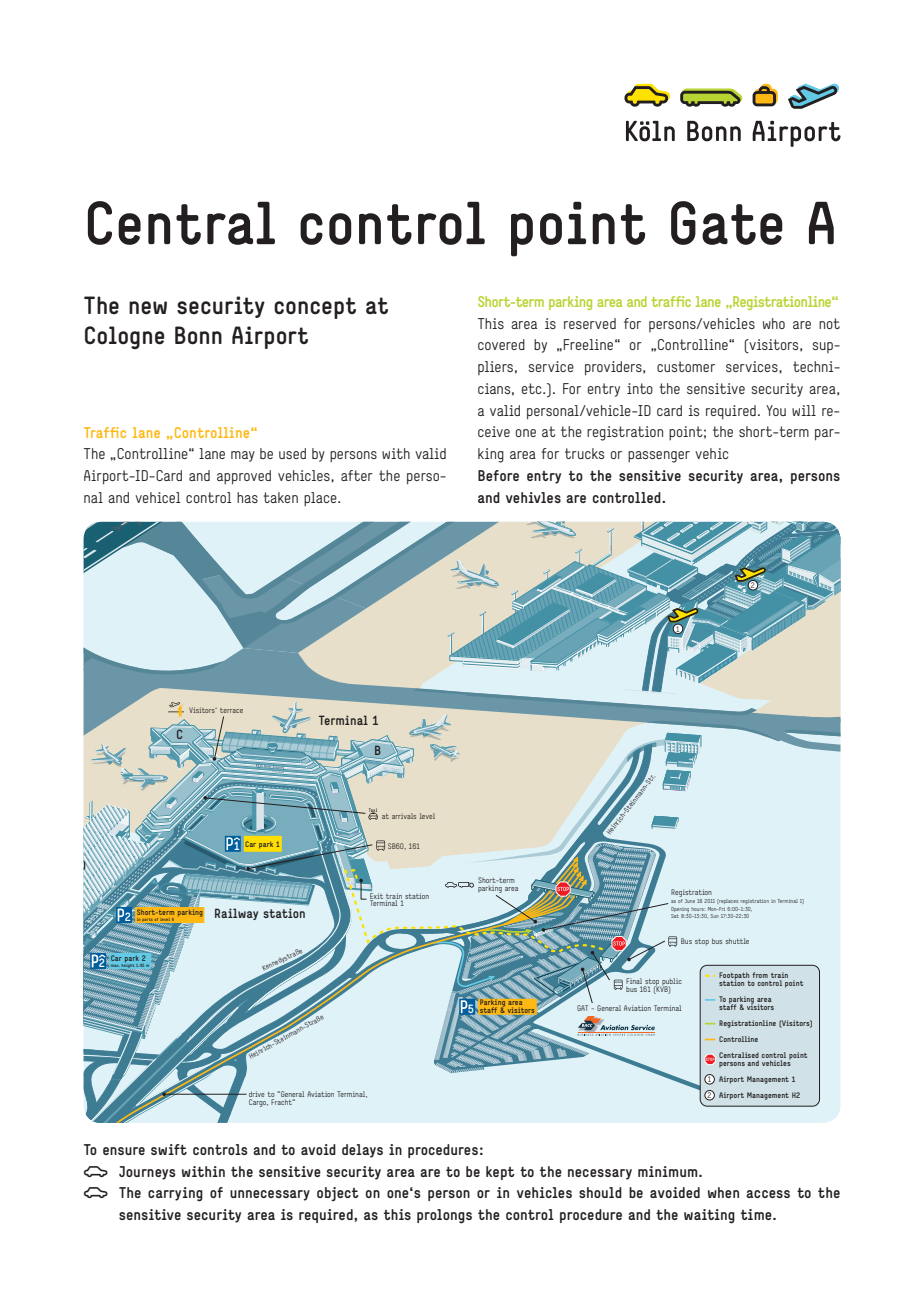 This page has height=1308, width=924. What do you see at coordinates (500, 1173) in the page?
I see `kept` at bounding box center [500, 1173].
